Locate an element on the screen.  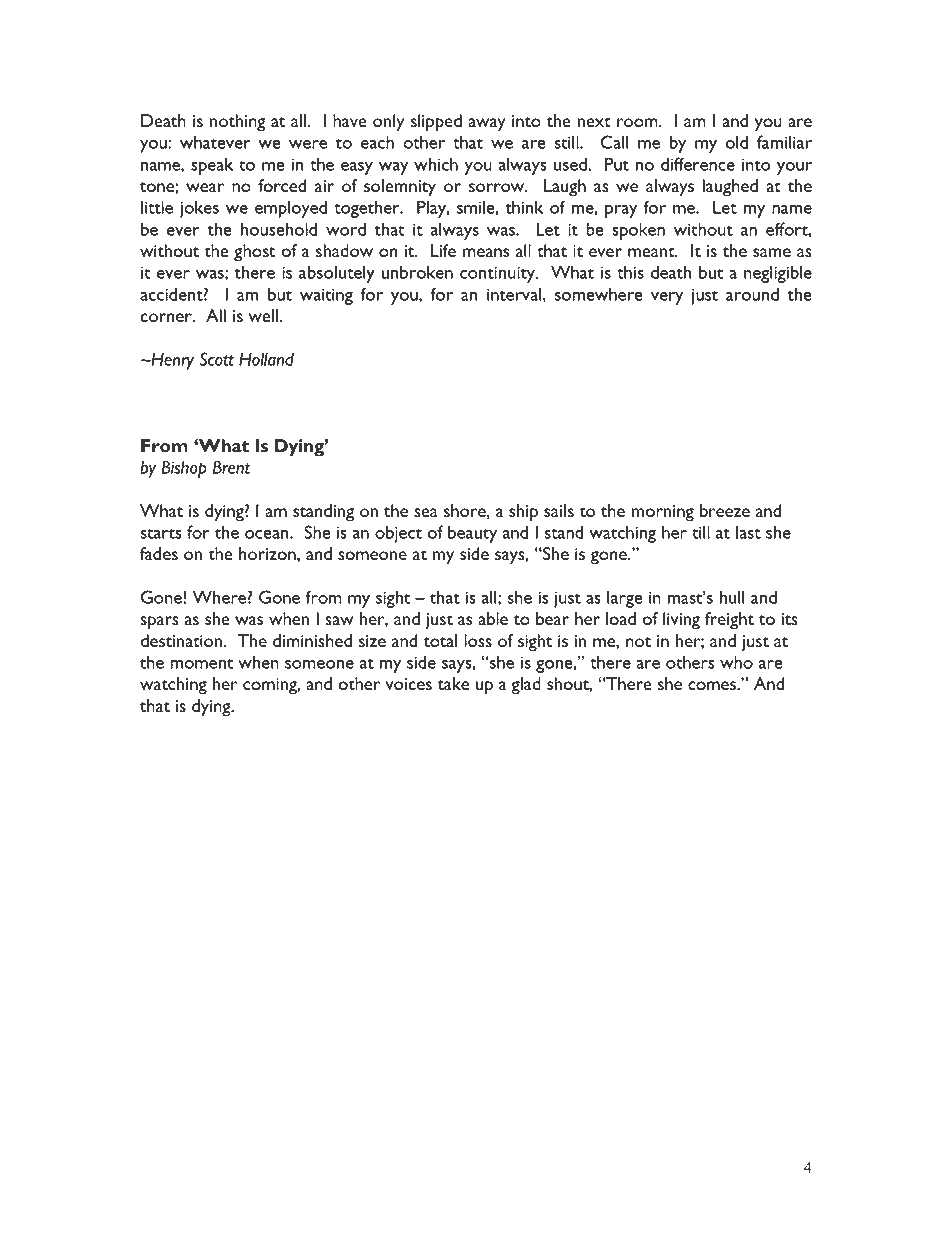
Brent is located at coordinates (231, 467).
